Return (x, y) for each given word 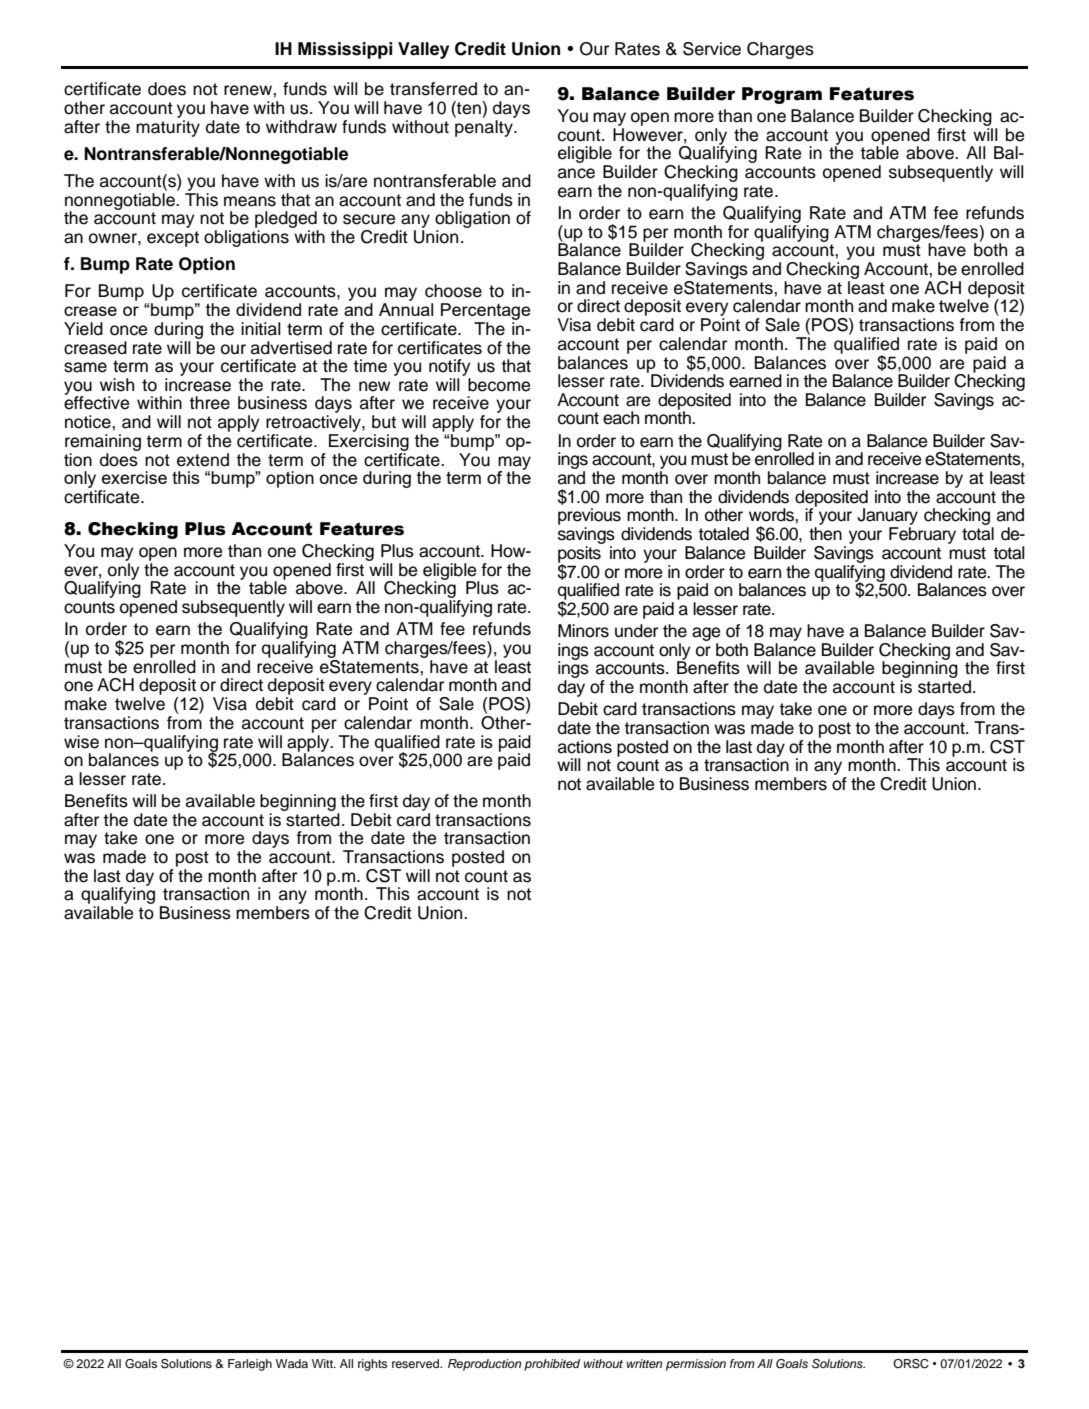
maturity (168, 127)
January (887, 518)
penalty (484, 127)
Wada (292, 1363)
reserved (416, 1363)
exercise (134, 477)
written (644, 1363)
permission (696, 1365)
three (209, 403)
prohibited (552, 1365)
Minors (583, 631)
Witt (323, 1363)
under (636, 631)
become (499, 385)
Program (782, 95)
